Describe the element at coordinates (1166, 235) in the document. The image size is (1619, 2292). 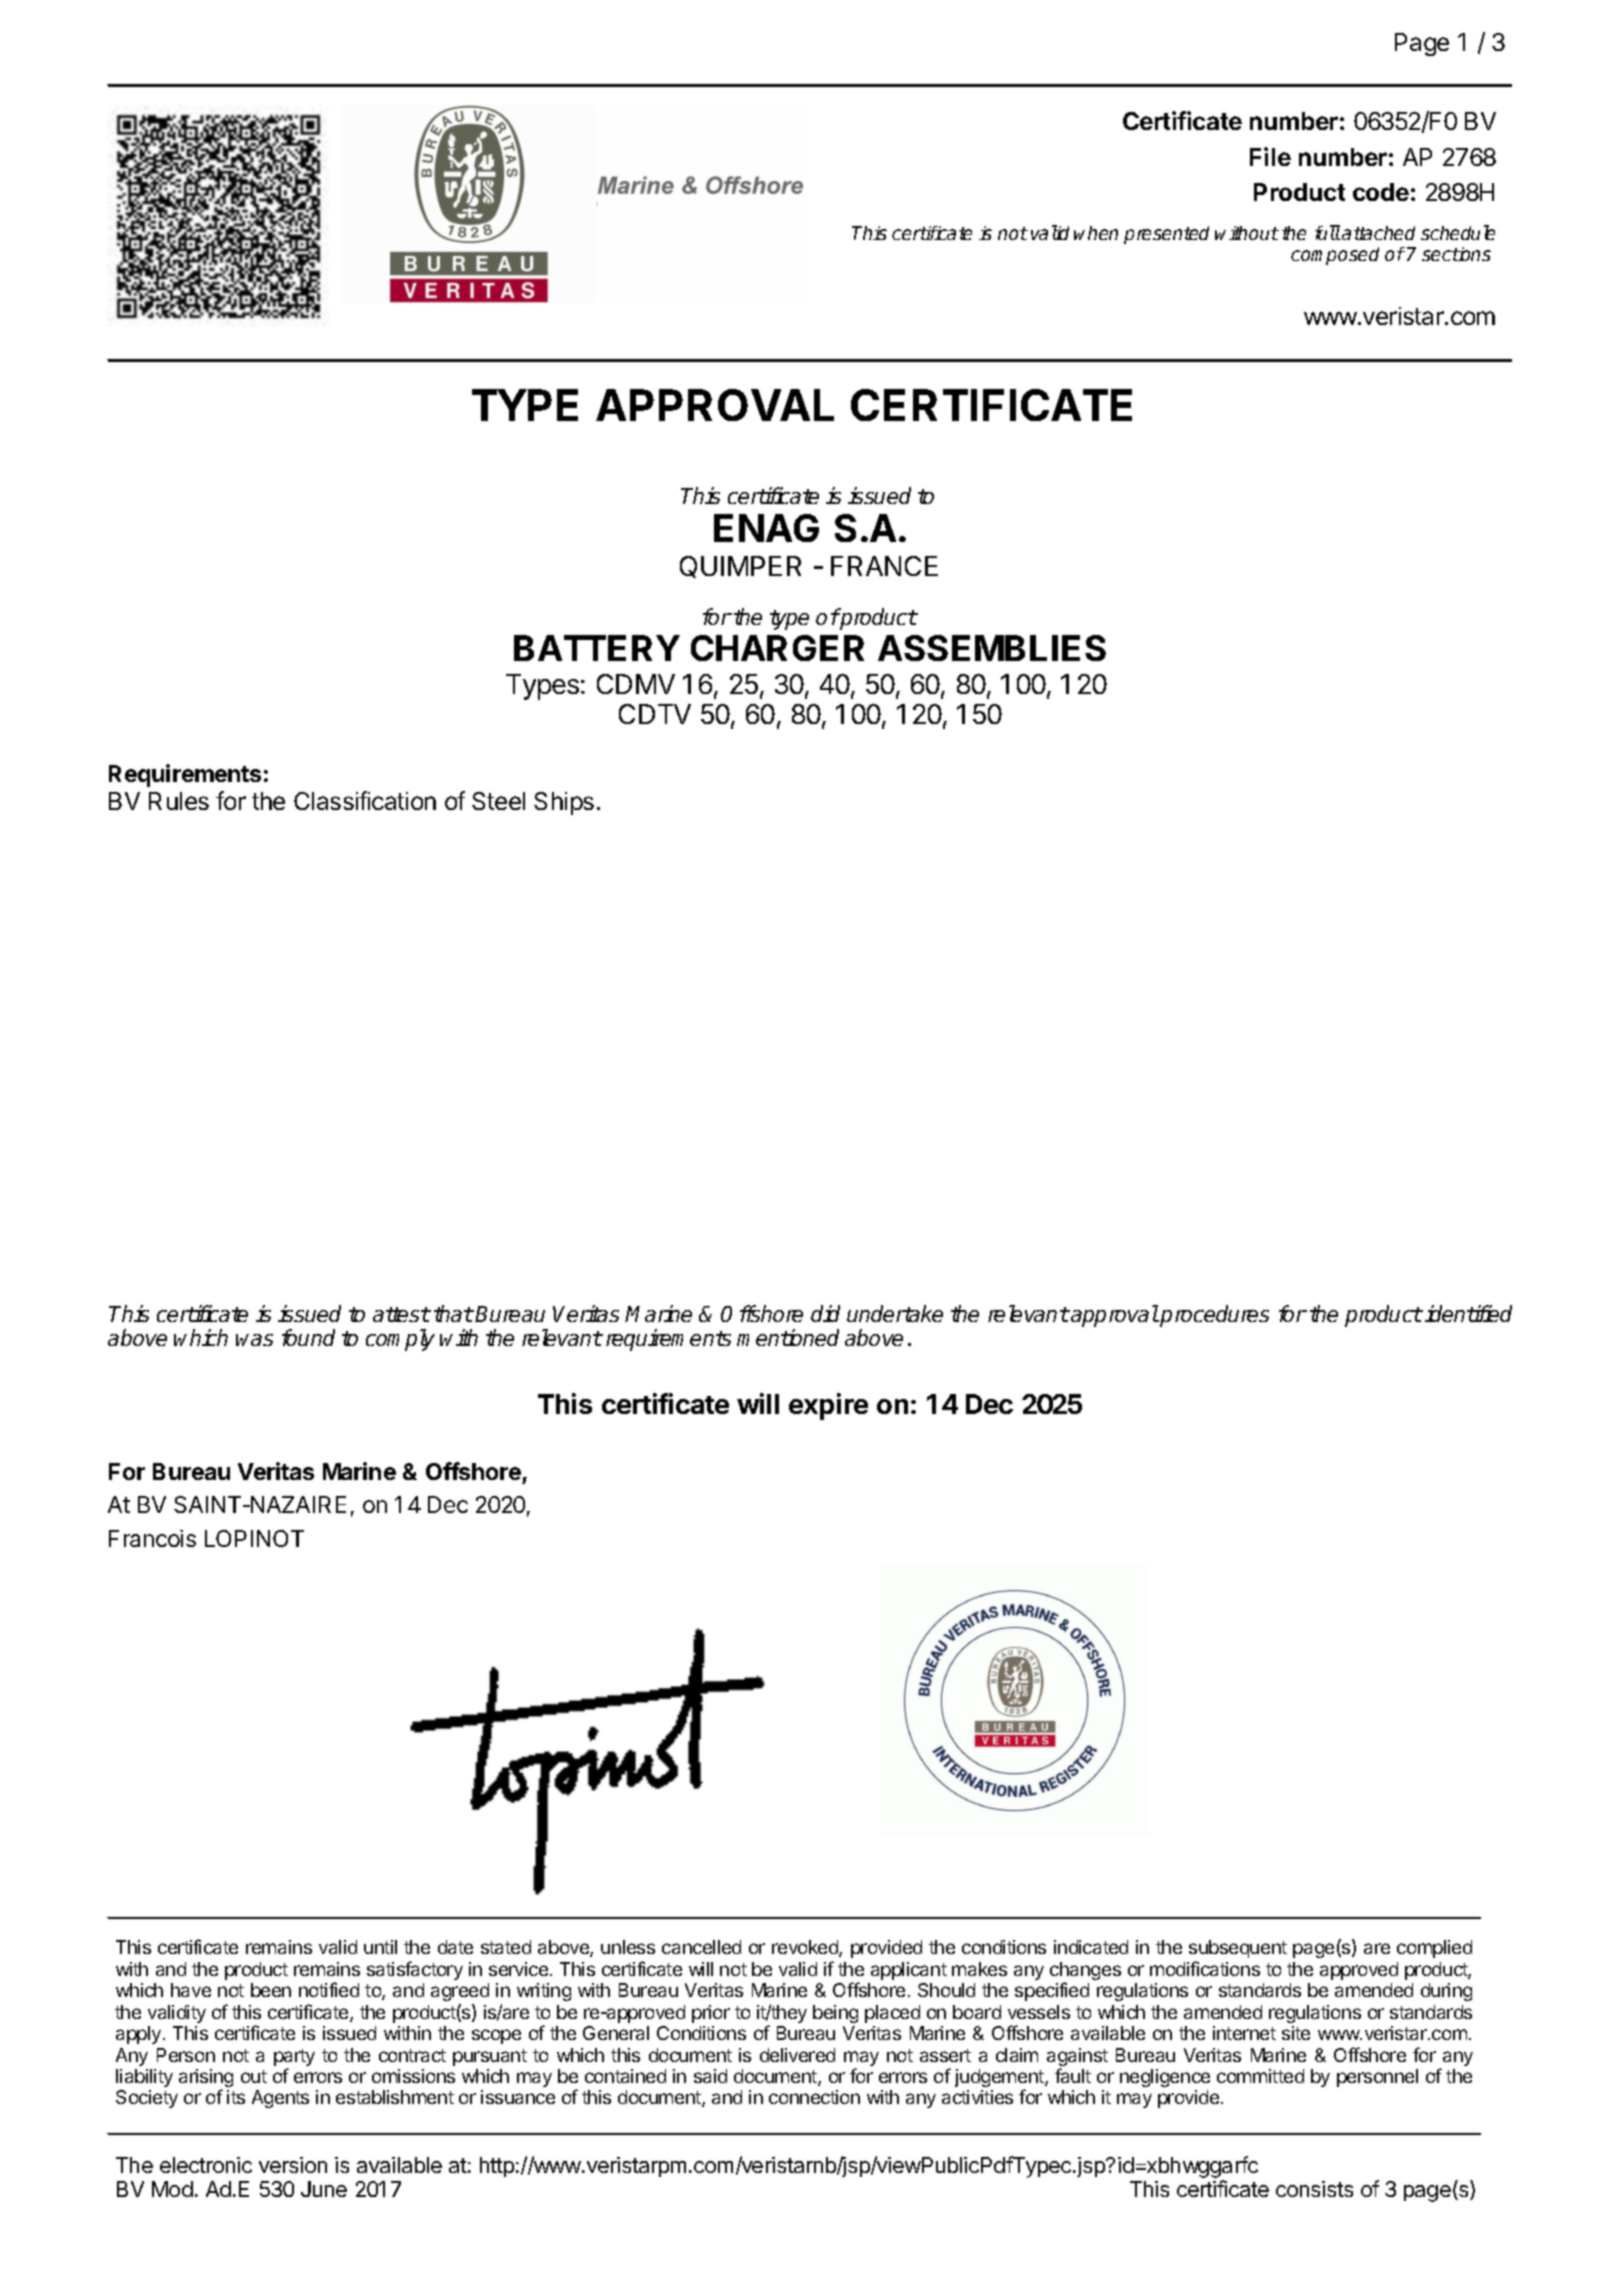
I see `presented` at that location.
